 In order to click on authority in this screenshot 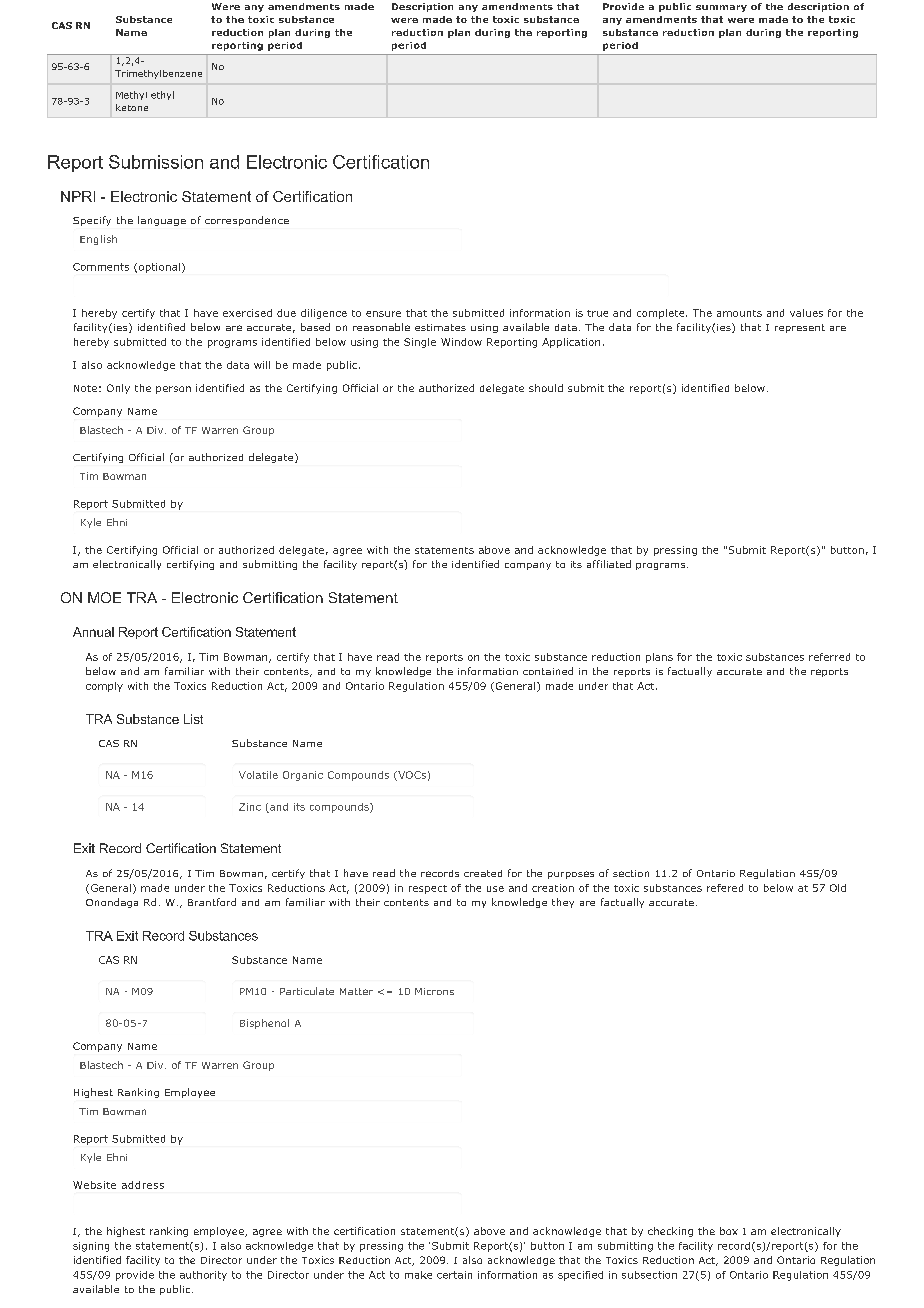, I will do `click(203, 1276)`.
